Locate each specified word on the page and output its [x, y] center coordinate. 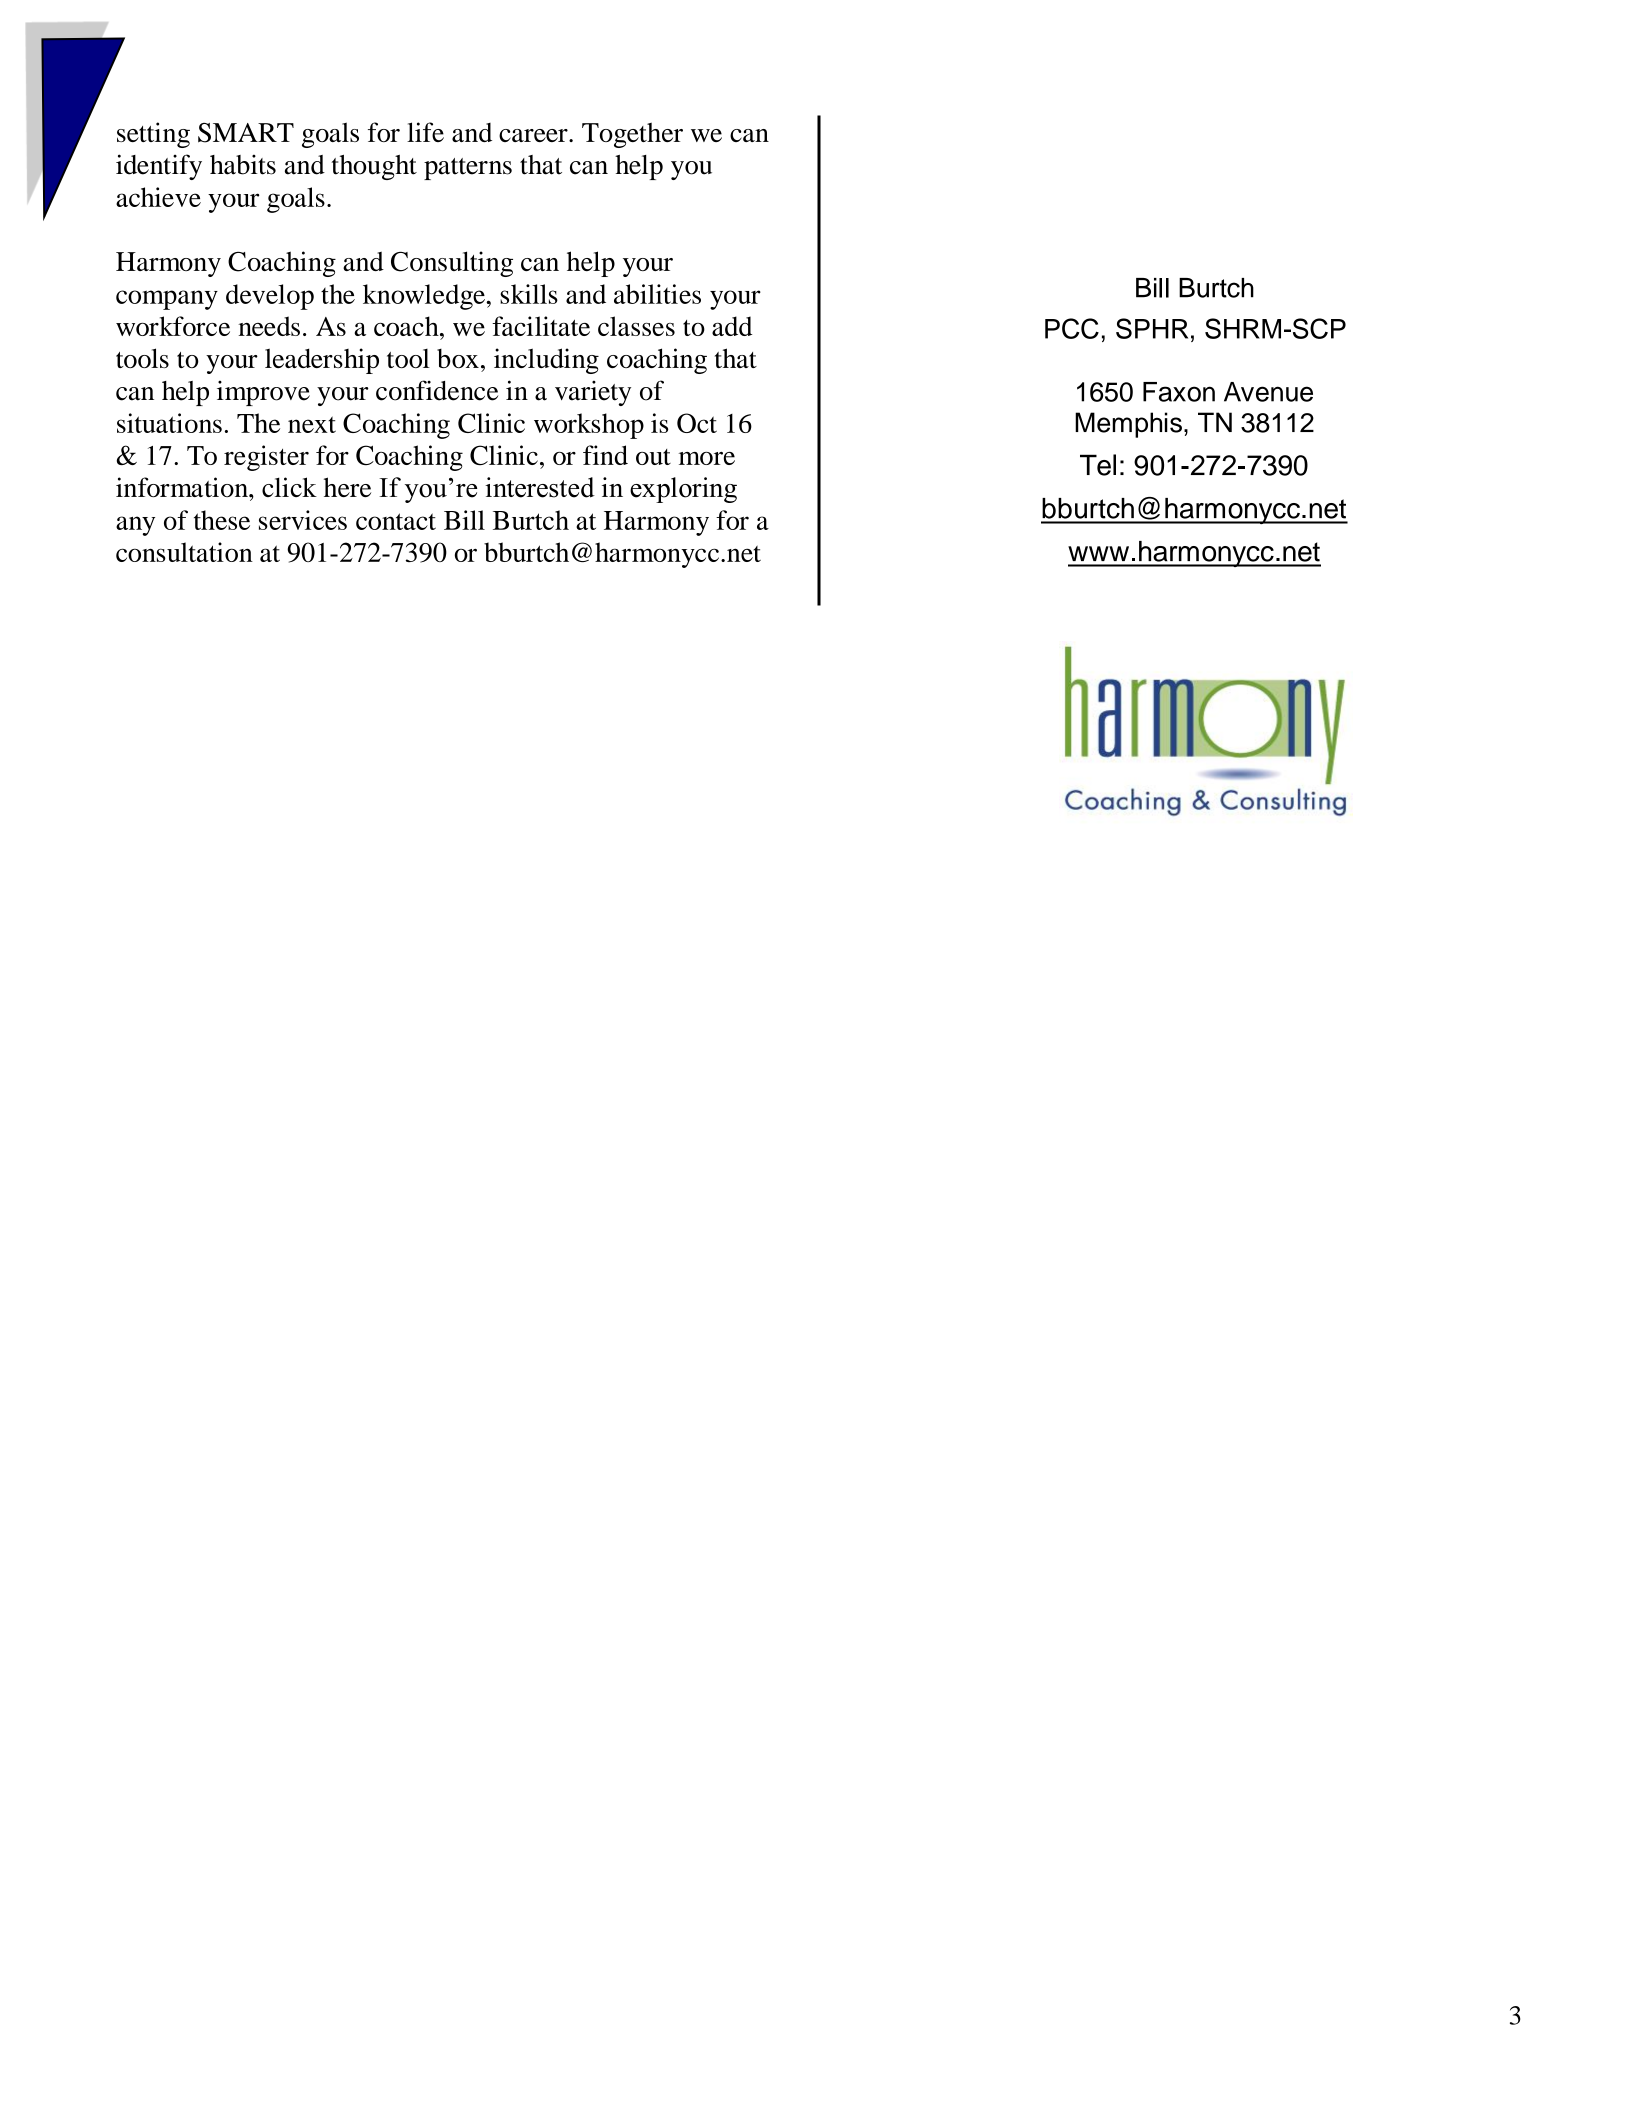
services [303, 520]
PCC [1072, 328]
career [534, 135]
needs [269, 326]
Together [632, 135]
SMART [246, 133]
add [732, 326]
